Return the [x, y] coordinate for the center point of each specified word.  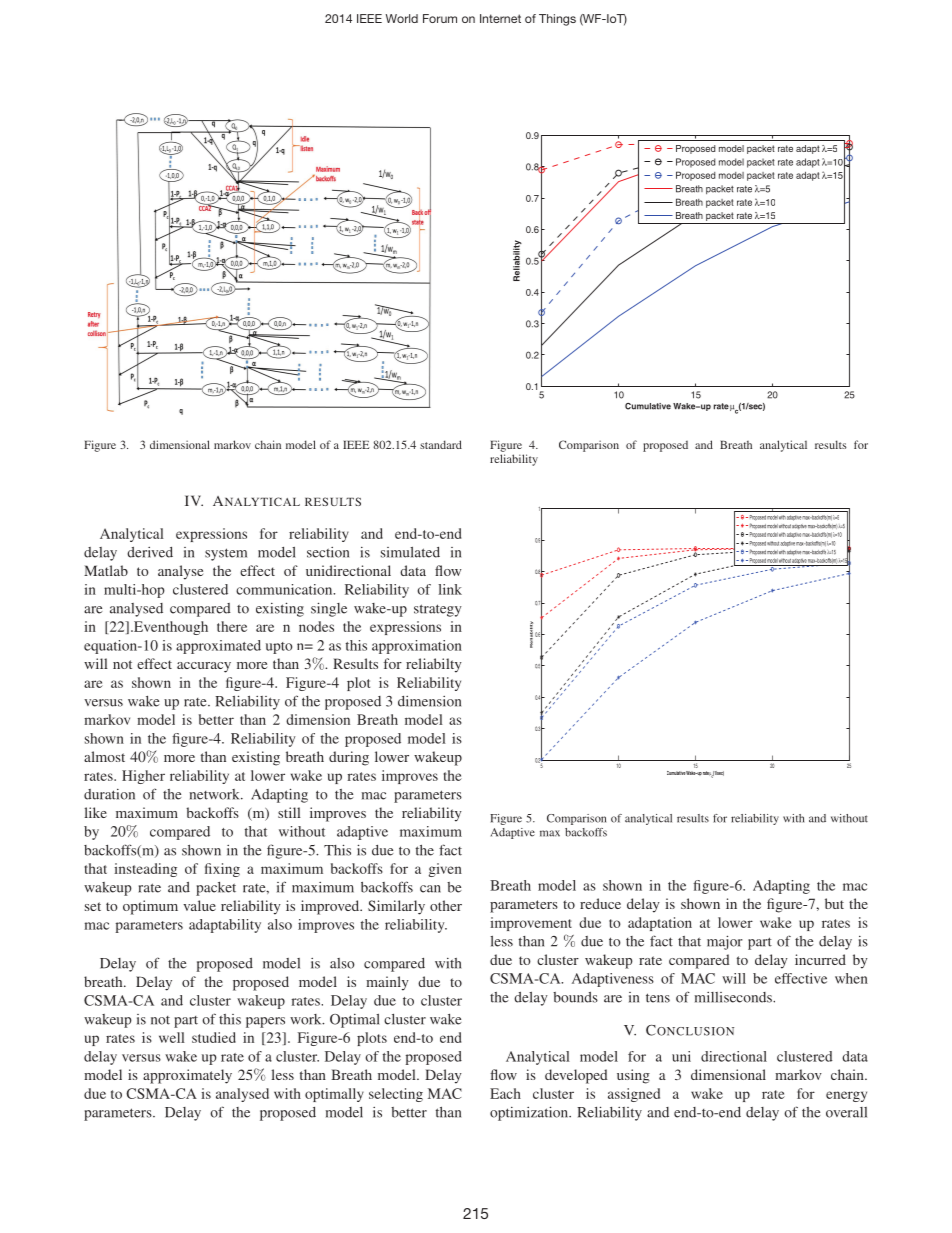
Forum [440, 18]
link [450, 589]
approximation [417, 647]
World [402, 18]
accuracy [204, 667]
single [329, 609]
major [725, 942]
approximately [187, 1076]
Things [557, 20]
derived [150, 552]
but [834, 903]
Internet [500, 18]
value [199, 905]
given [445, 870]
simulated [410, 552]
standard [441, 444]
